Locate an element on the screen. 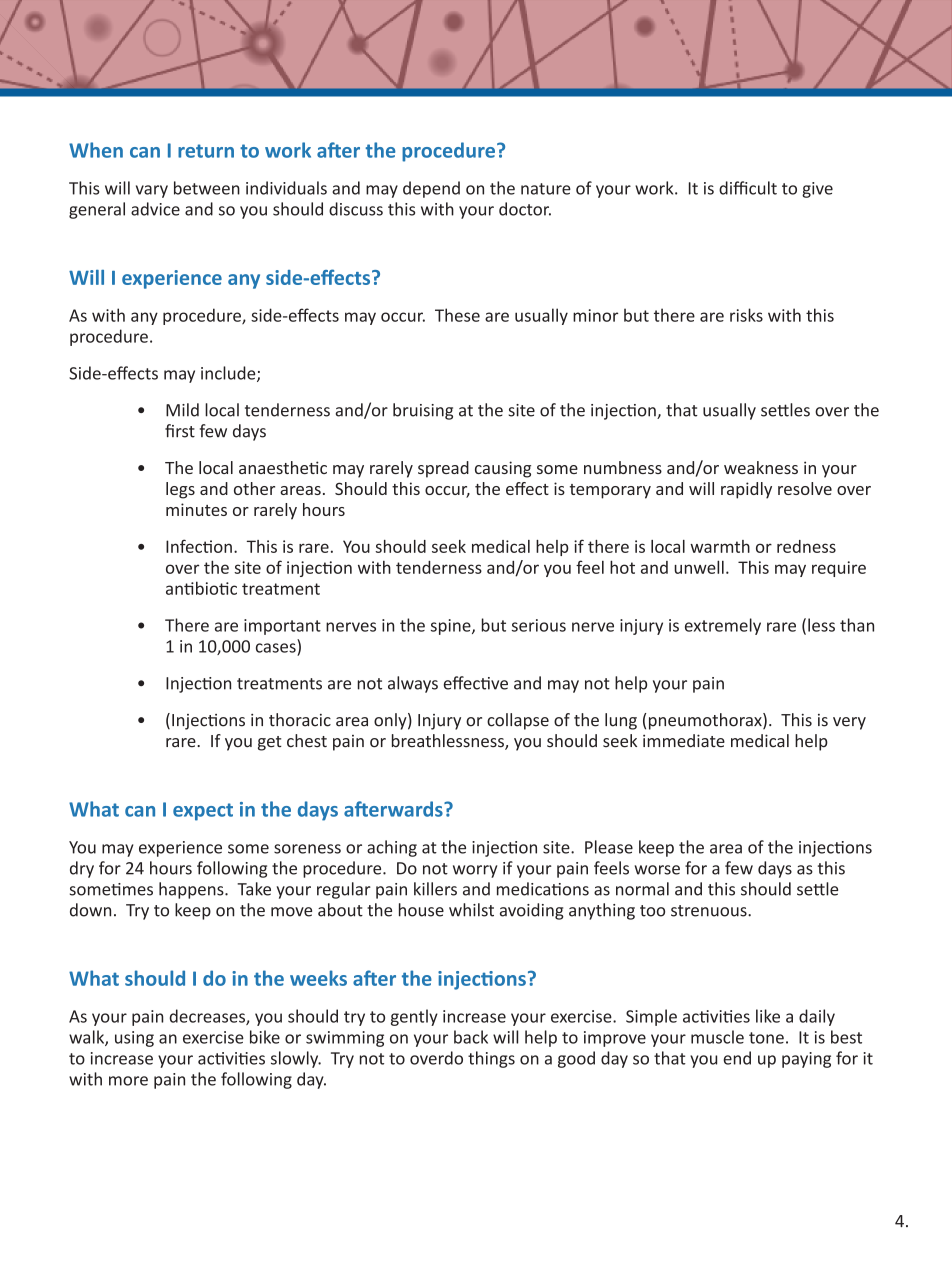 Image resolution: width=952 pixels, height=1270 pixels. antibiotic is located at coordinates (201, 588).
